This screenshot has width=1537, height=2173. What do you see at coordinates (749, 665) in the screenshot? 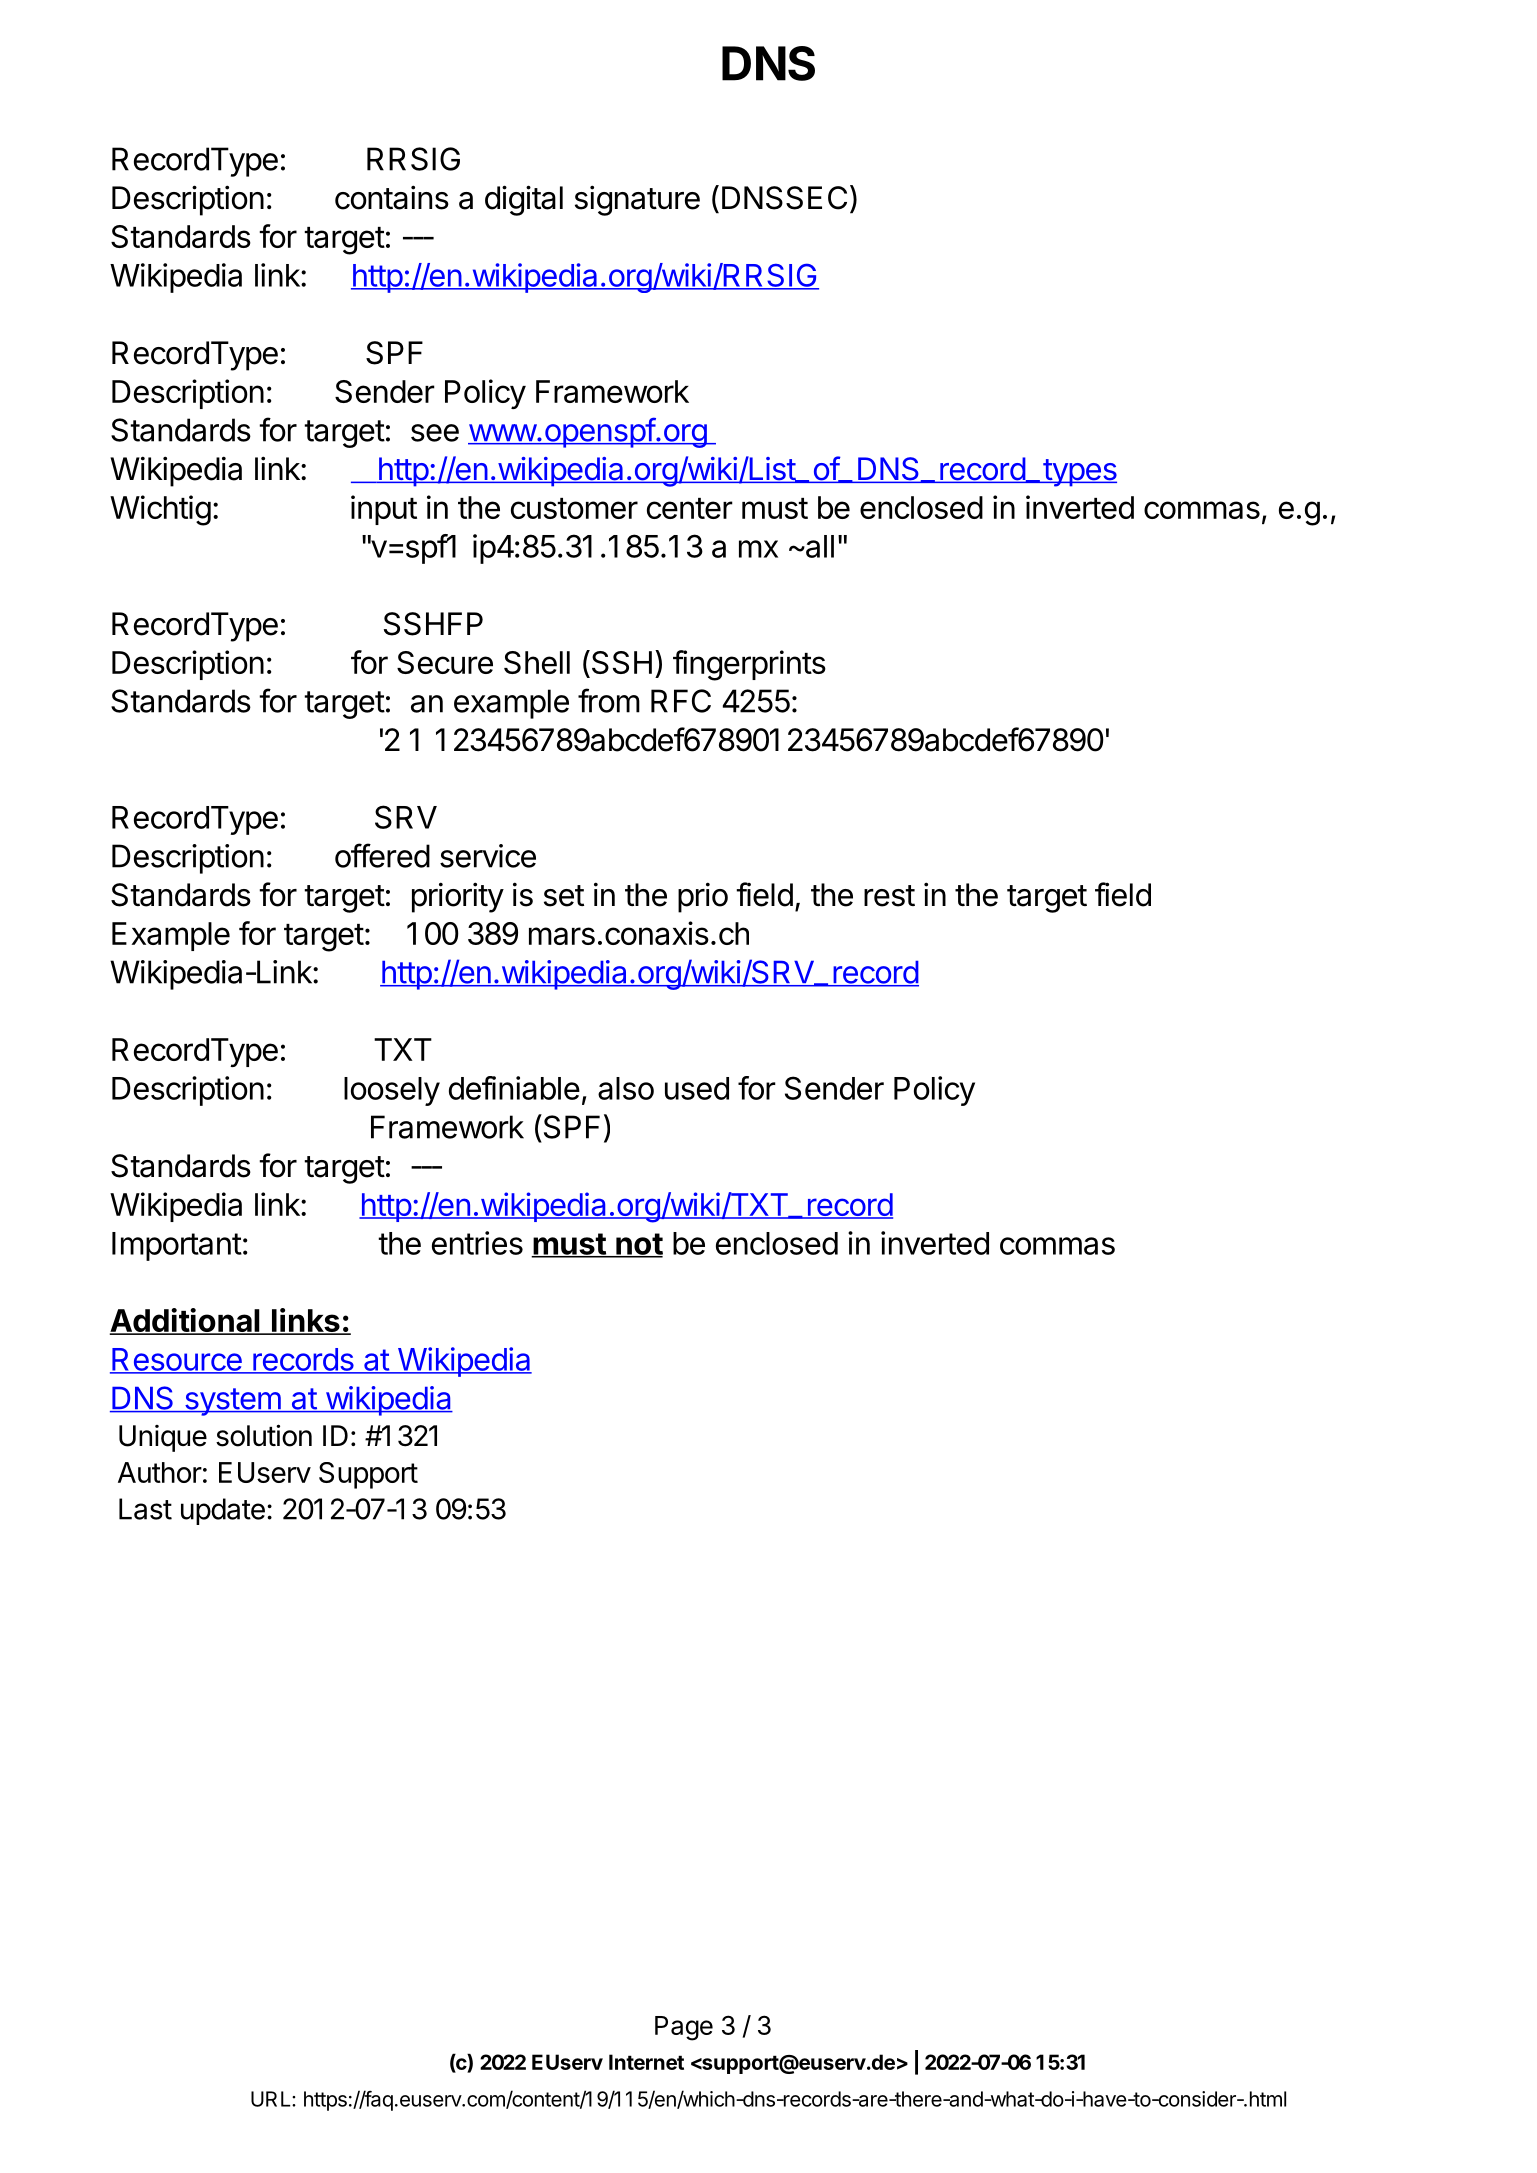
I see `fingerprints` at bounding box center [749, 665].
